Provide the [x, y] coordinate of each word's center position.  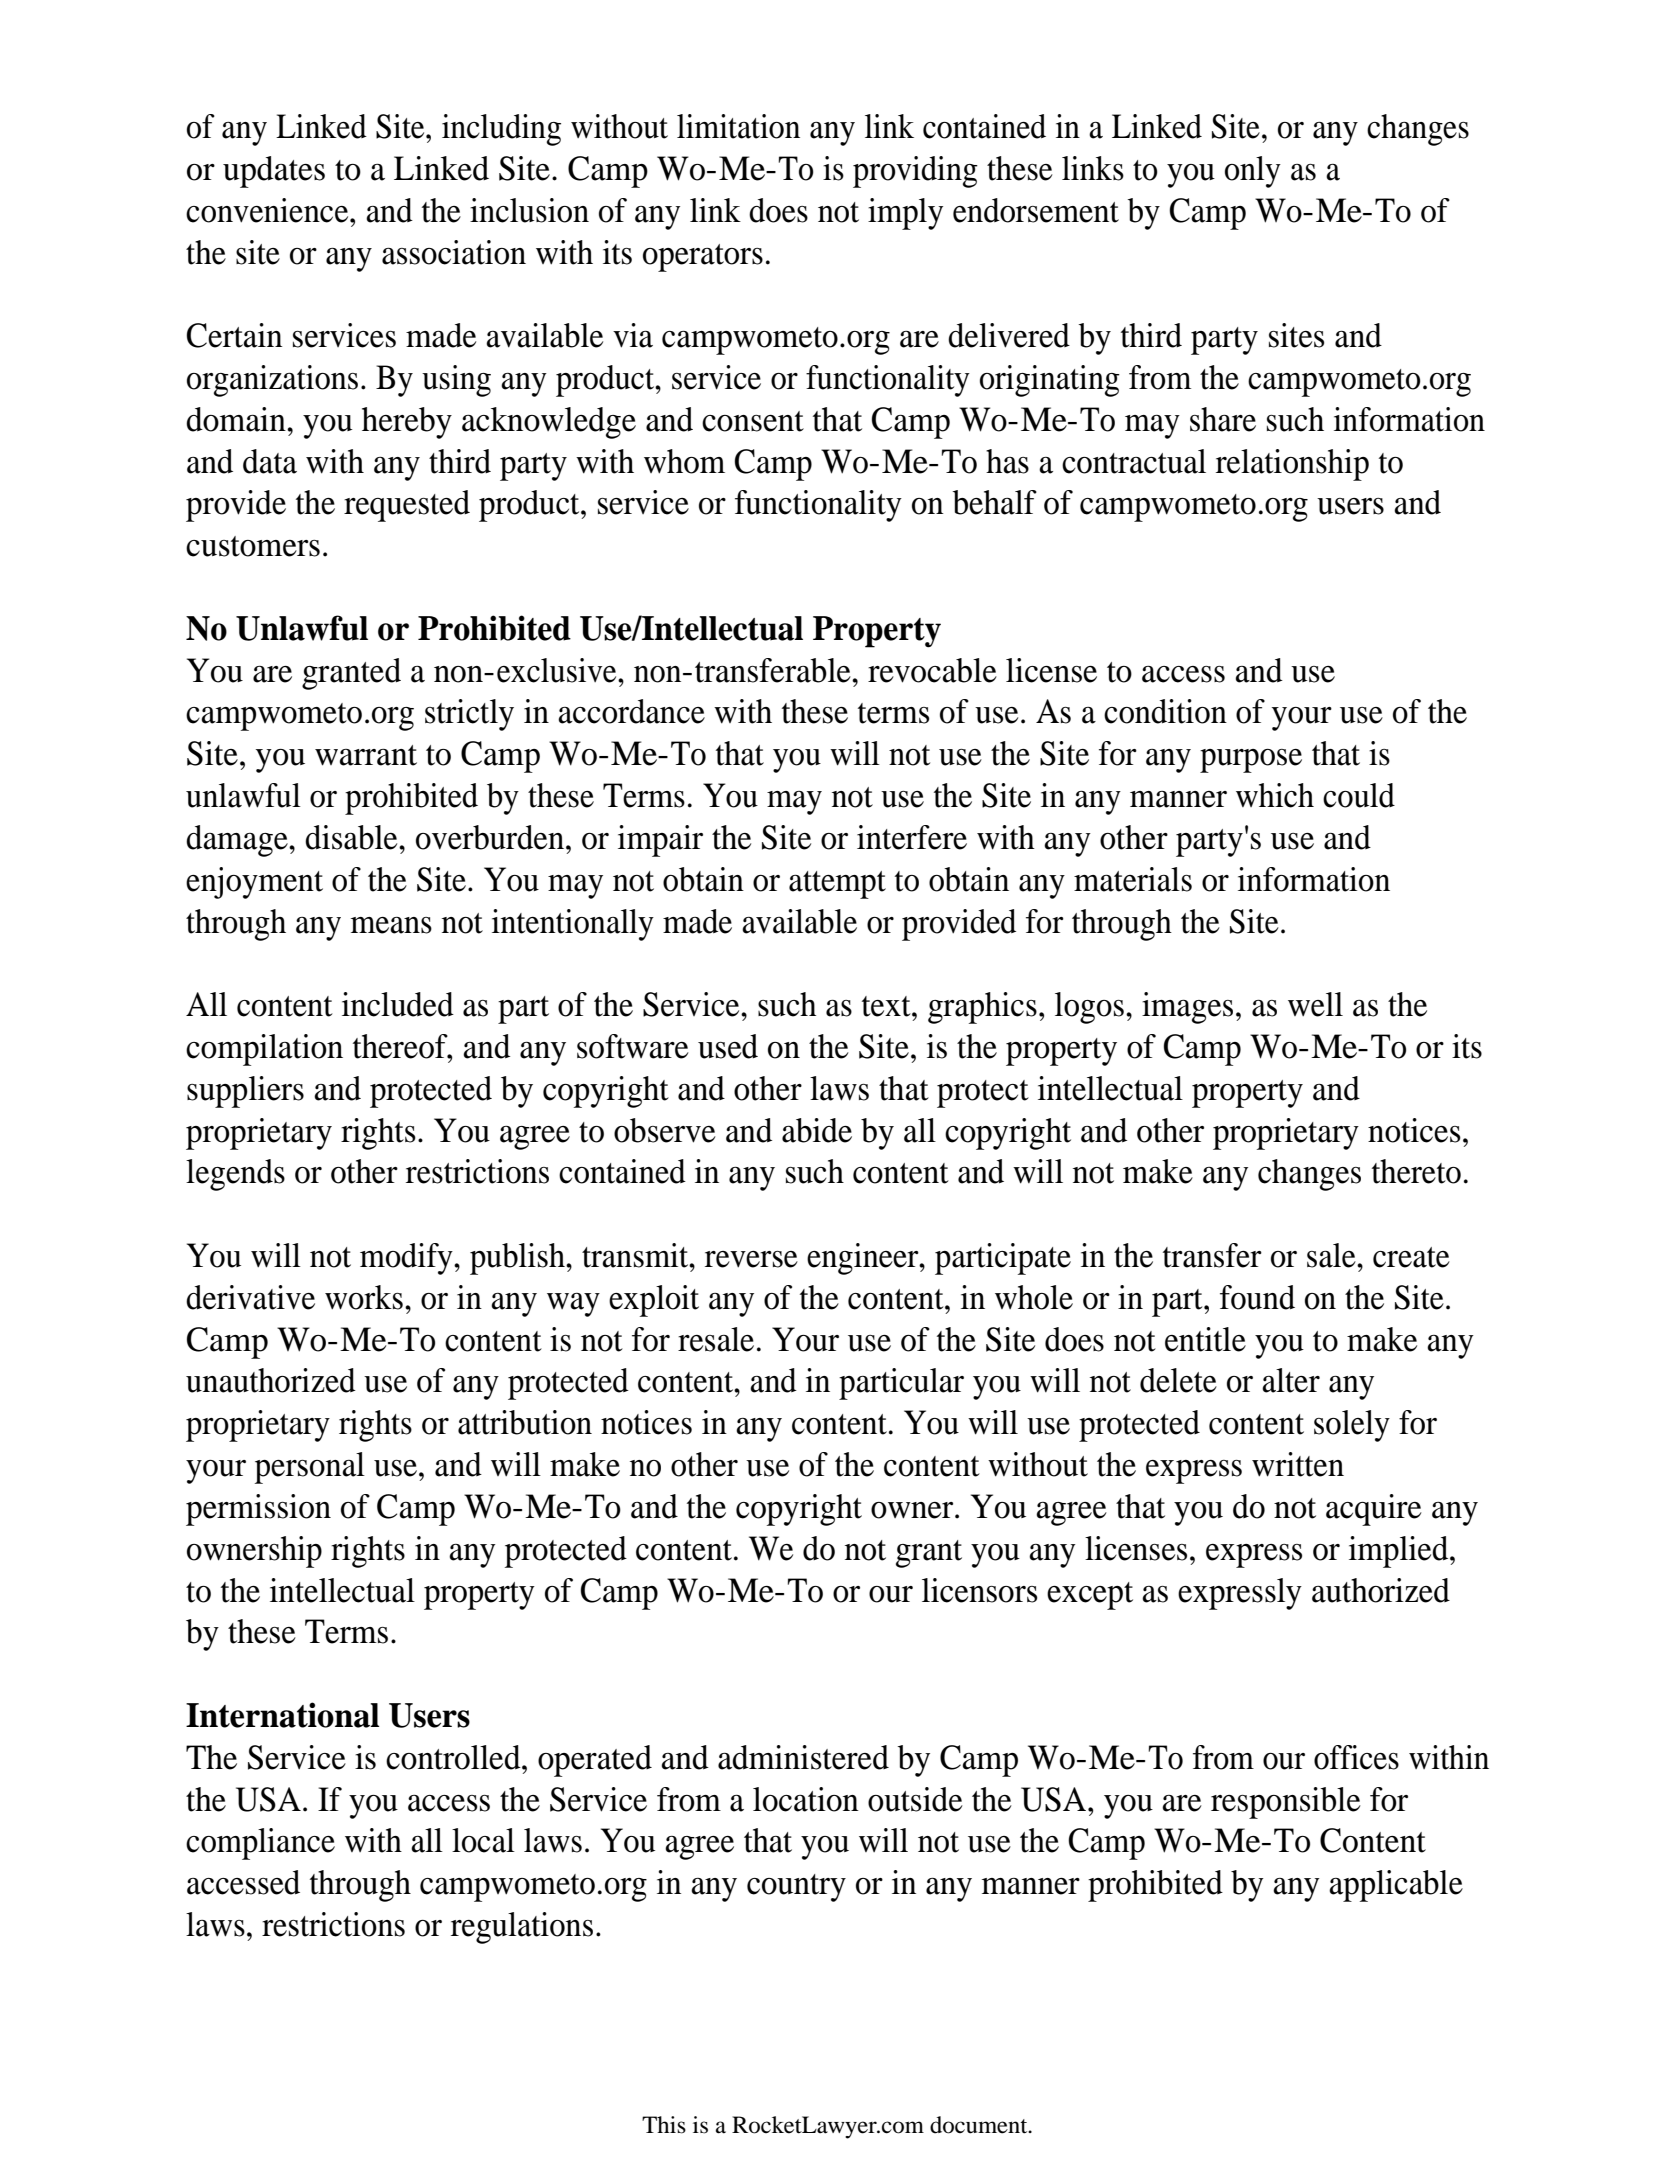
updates [274, 172]
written [1298, 1464]
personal [310, 1468]
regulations [522, 1928]
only [1253, 172]
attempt [837, 885]
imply [905, 214]
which [1275, 795]
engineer [864, 1259]
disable [352, 837]
